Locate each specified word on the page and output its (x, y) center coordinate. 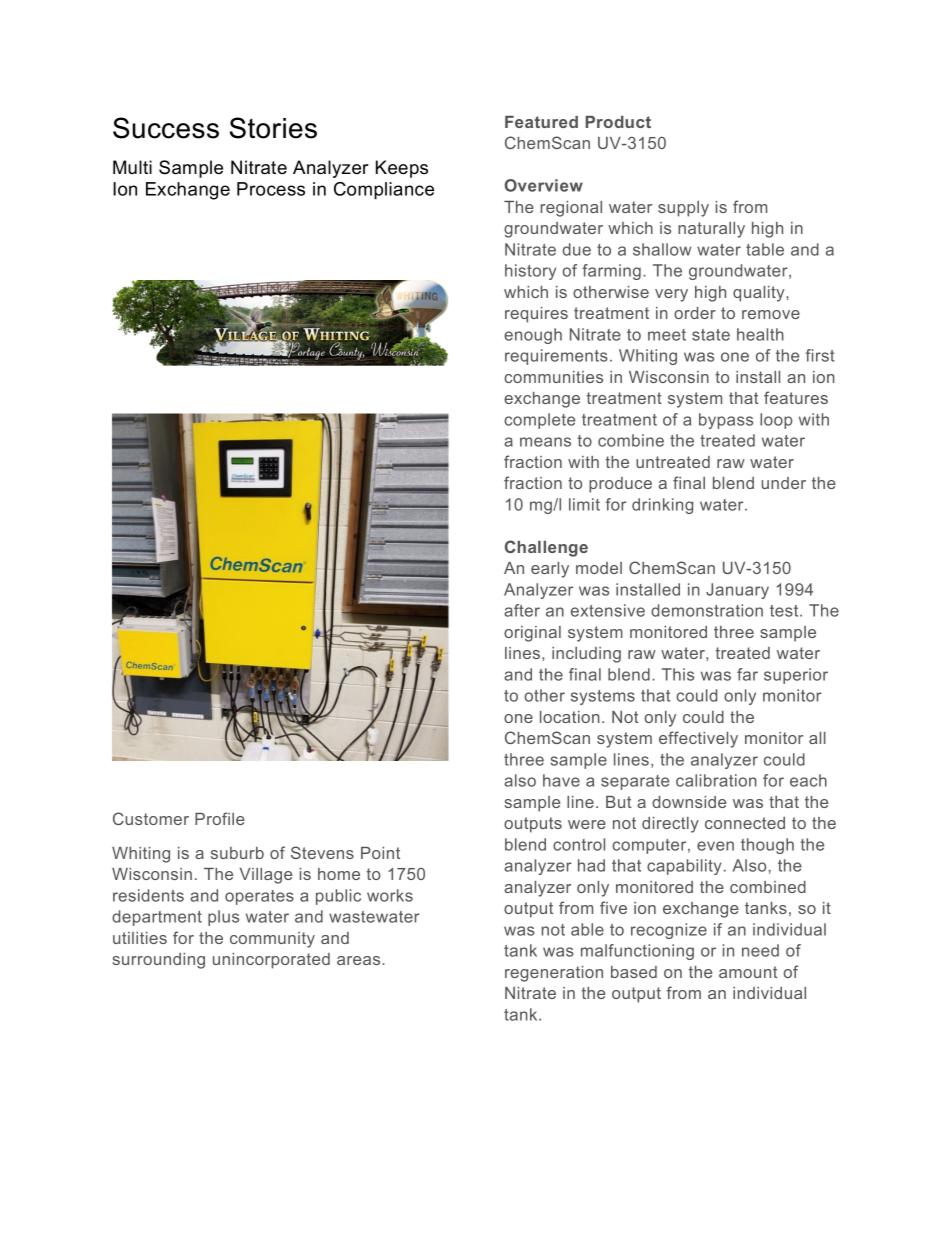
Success (166, 128)
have (561, 780)
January (737, 591)
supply (683, 209)
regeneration (554, 974)
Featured (541, 122)
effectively (698, 739)
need (760, 950)
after (522, 610)
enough (533, 336)
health (760, 334)
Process (271, 189)
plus (223, 918)
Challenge (546, 548)
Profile (220, 818)
